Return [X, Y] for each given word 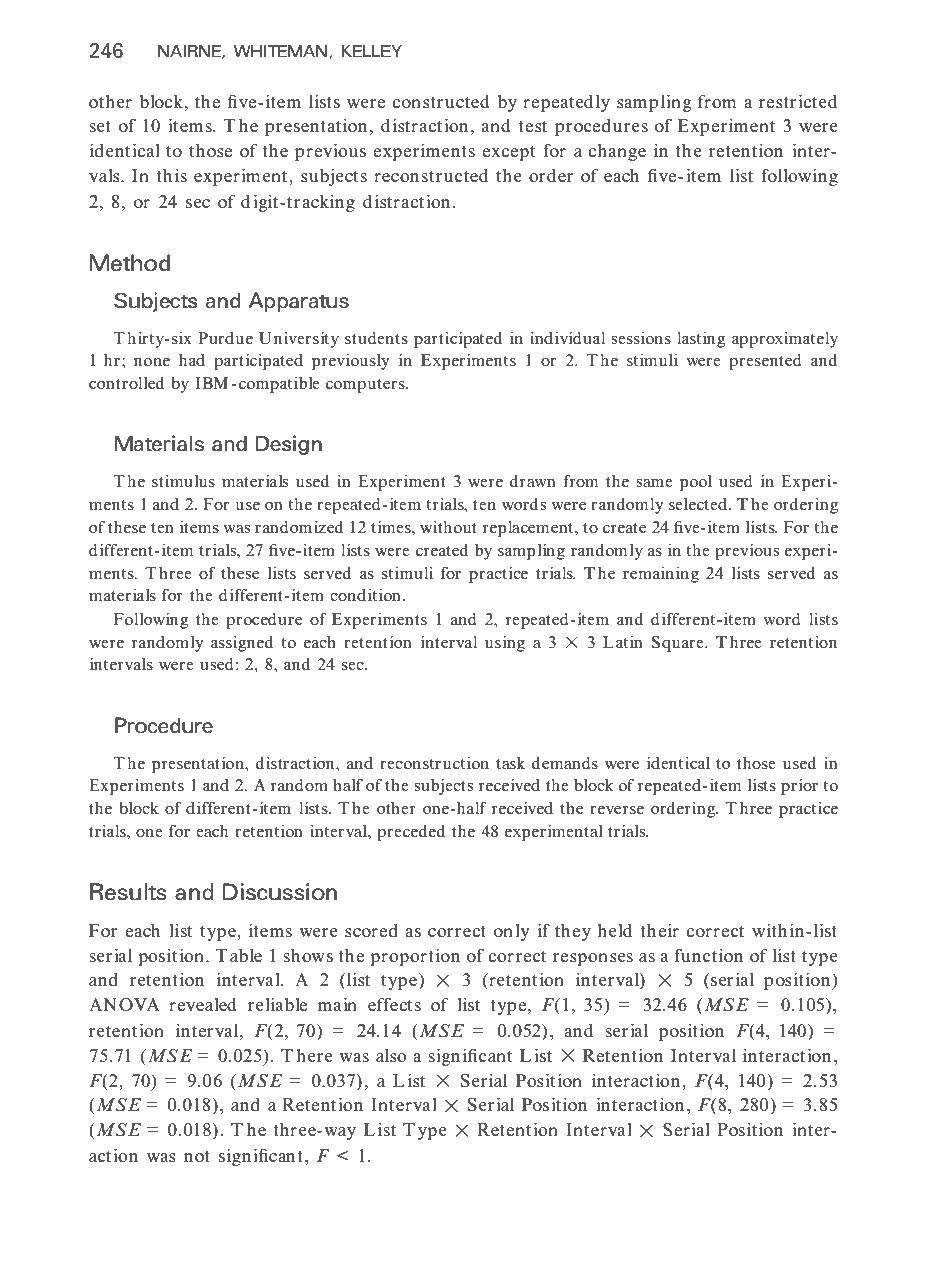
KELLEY [372, 51]
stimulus [183, 481]
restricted [798, 101]
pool [696, 483]
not [197, 1156]
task [510, 763]
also [391, 1055]
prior [799, 787]
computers [366, 386]
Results [128, 892]
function [709, 955]
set [100, 127]
